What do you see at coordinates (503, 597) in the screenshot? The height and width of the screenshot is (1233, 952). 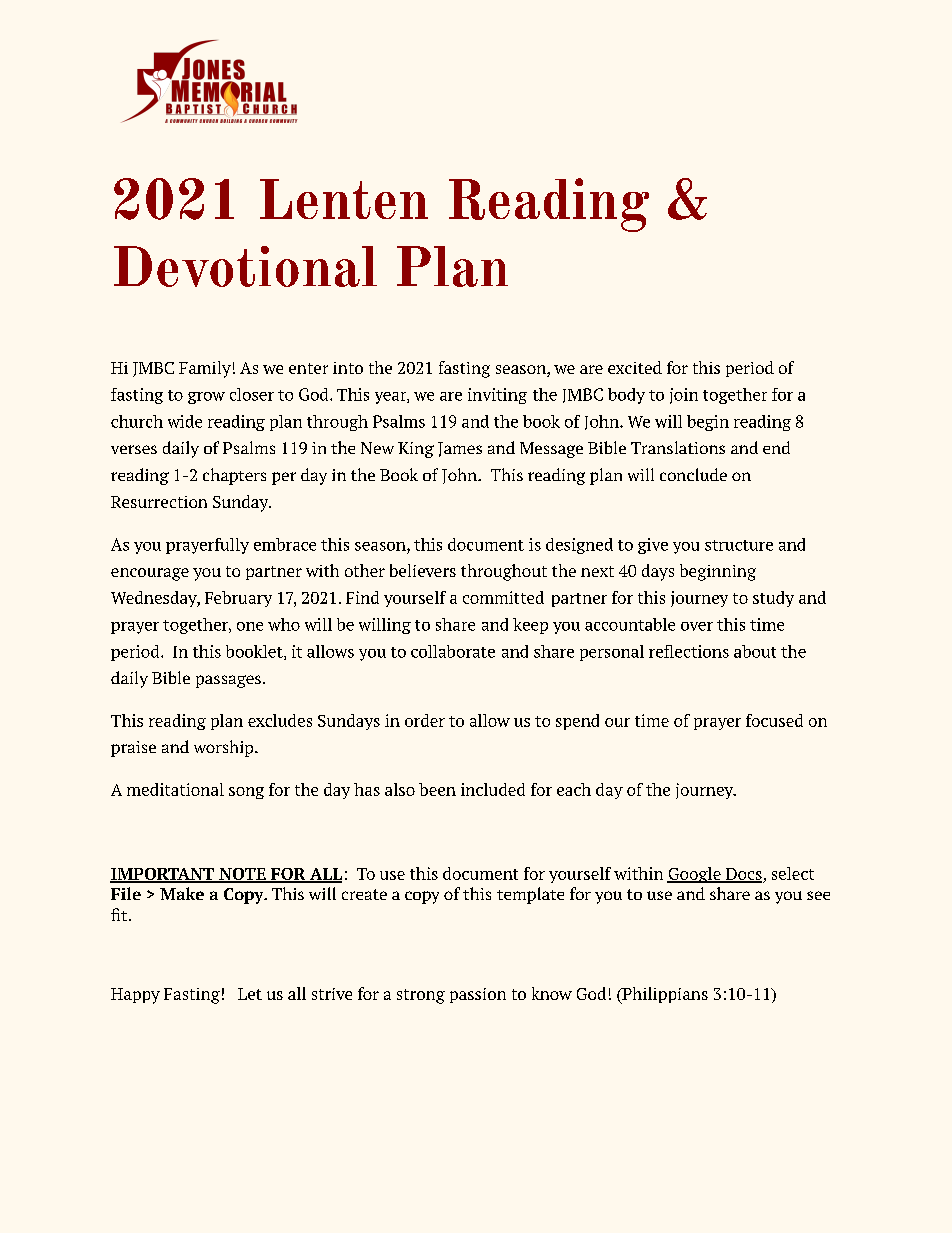 I see `committed` at bounding box center [503, 597].
